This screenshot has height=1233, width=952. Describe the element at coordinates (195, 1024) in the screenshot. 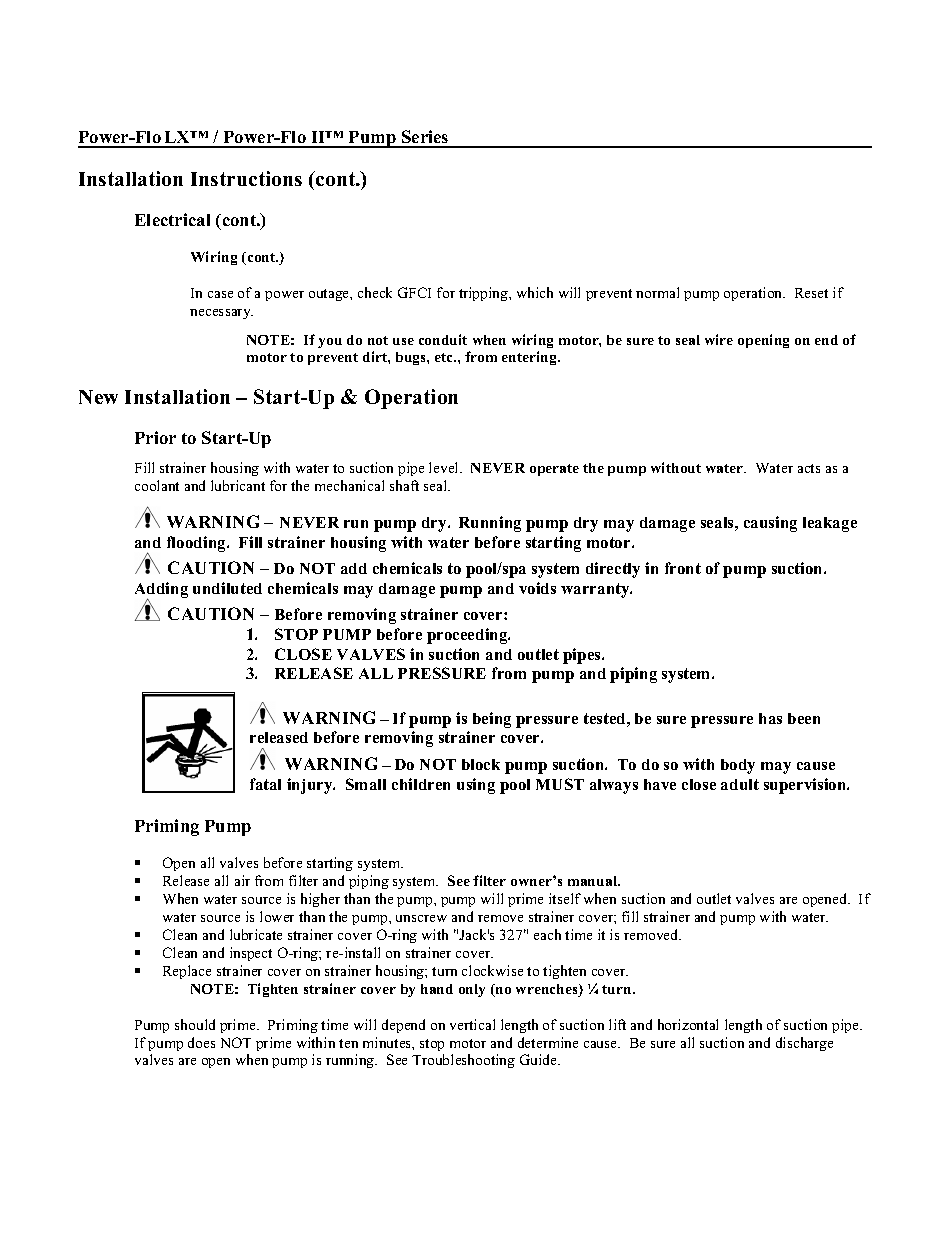

I see `should` at that location.
